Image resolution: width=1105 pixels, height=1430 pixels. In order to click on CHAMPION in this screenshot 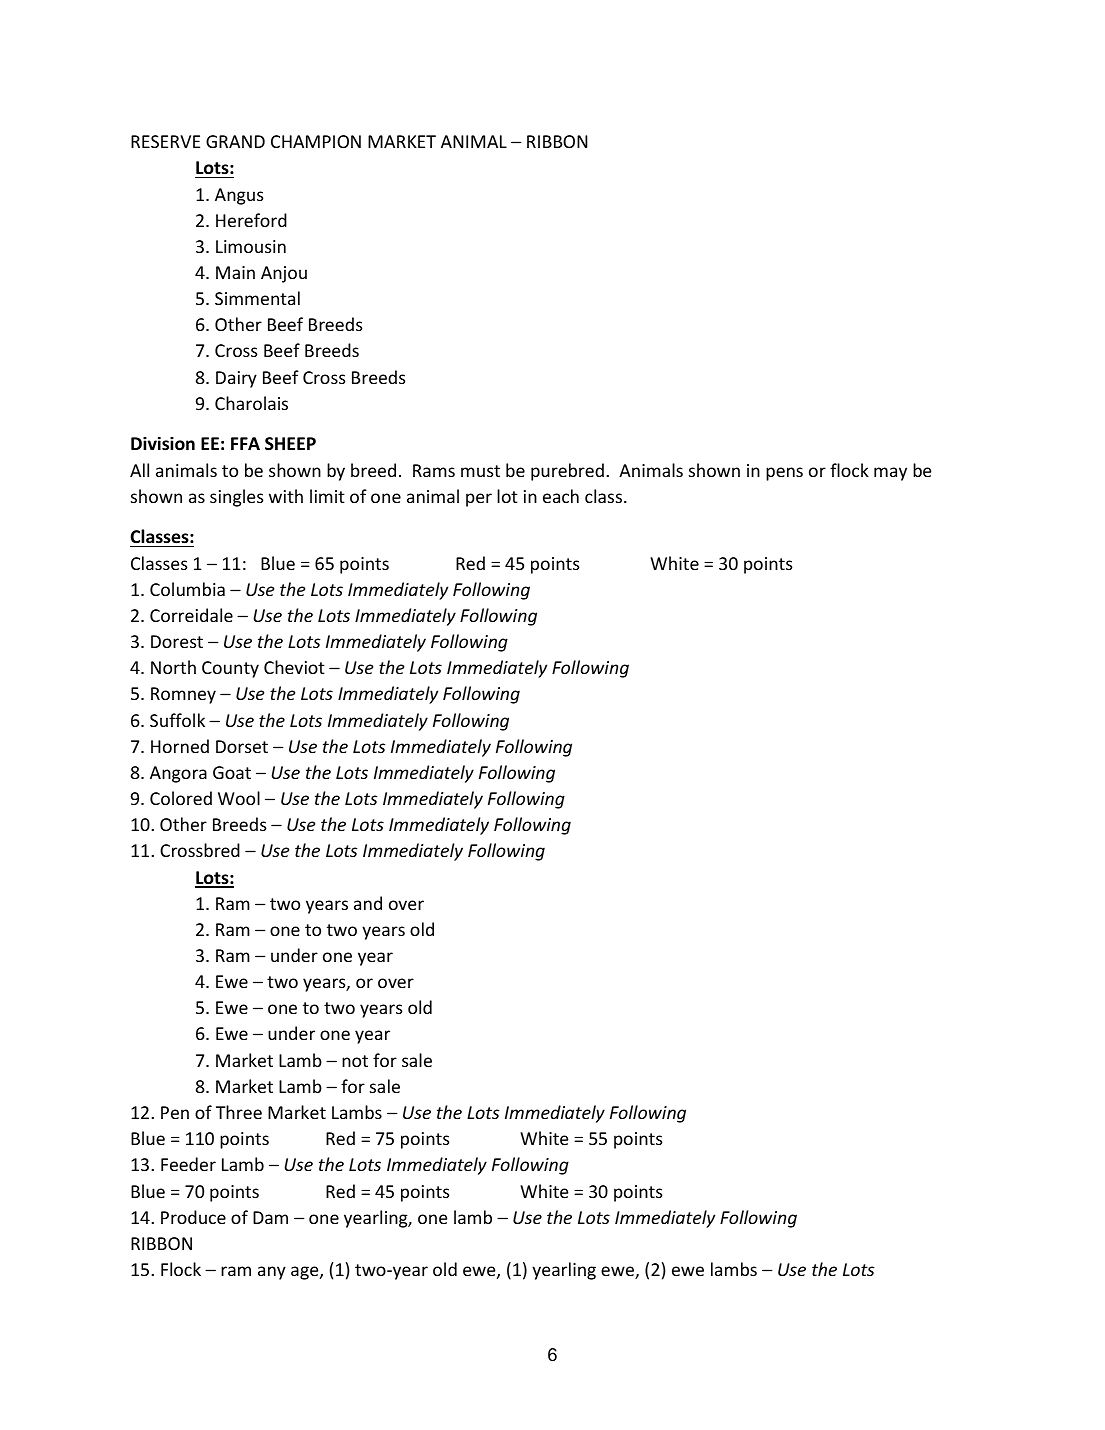, I will do `click(316, 141)`.
